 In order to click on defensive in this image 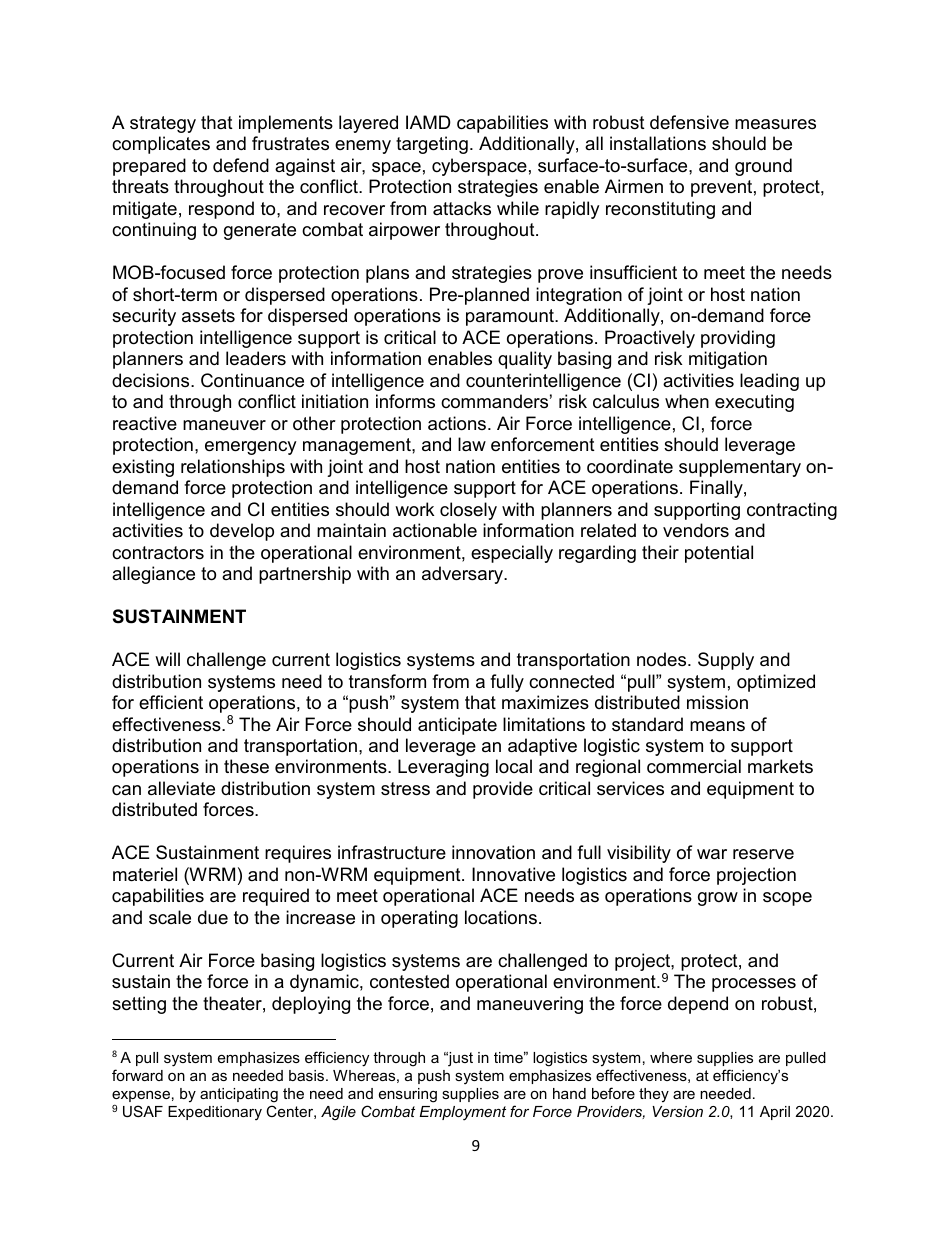, I will do `click(689, 122)`.
